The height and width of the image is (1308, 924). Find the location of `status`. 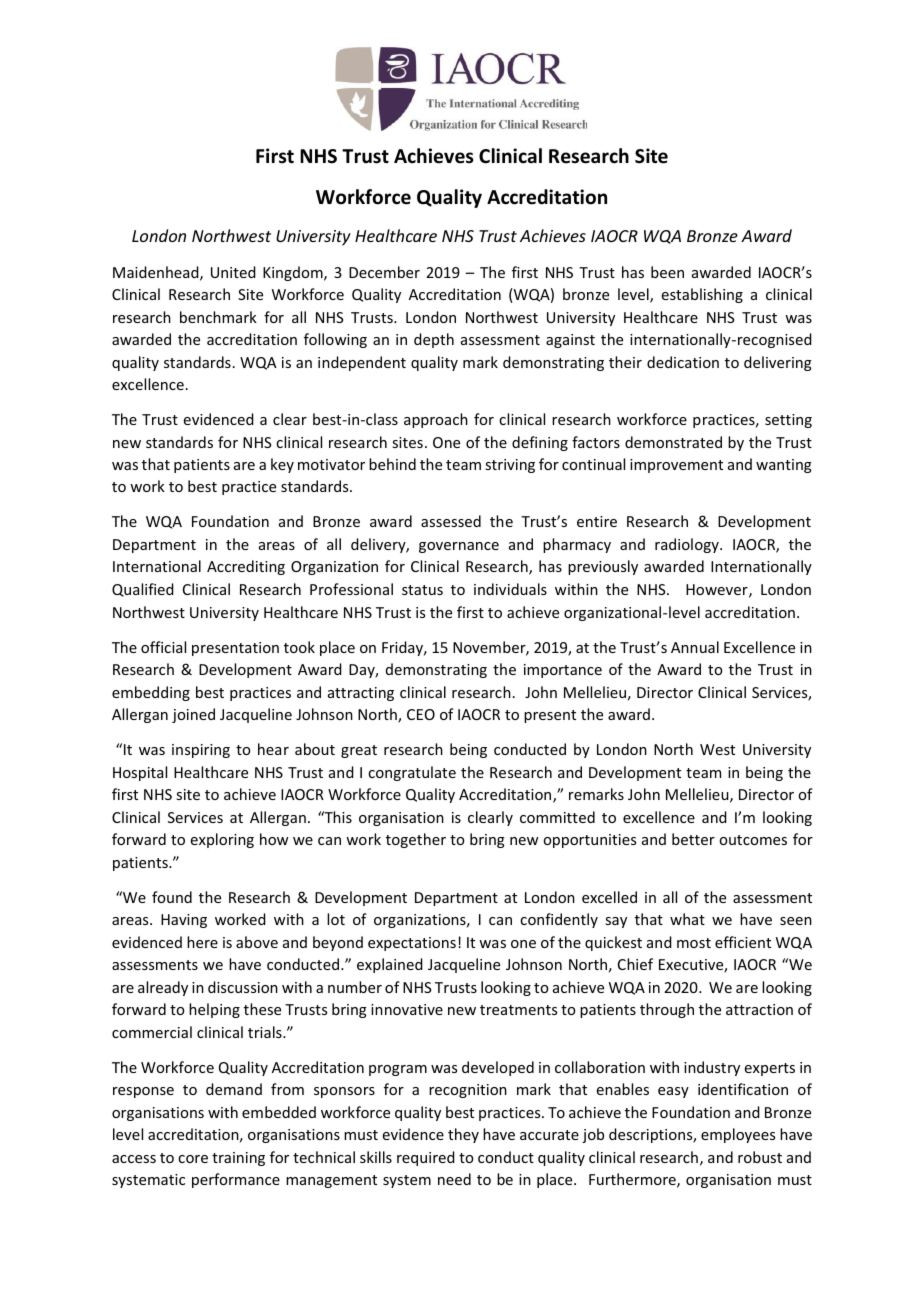

status is located at coordinates (422, 590).
